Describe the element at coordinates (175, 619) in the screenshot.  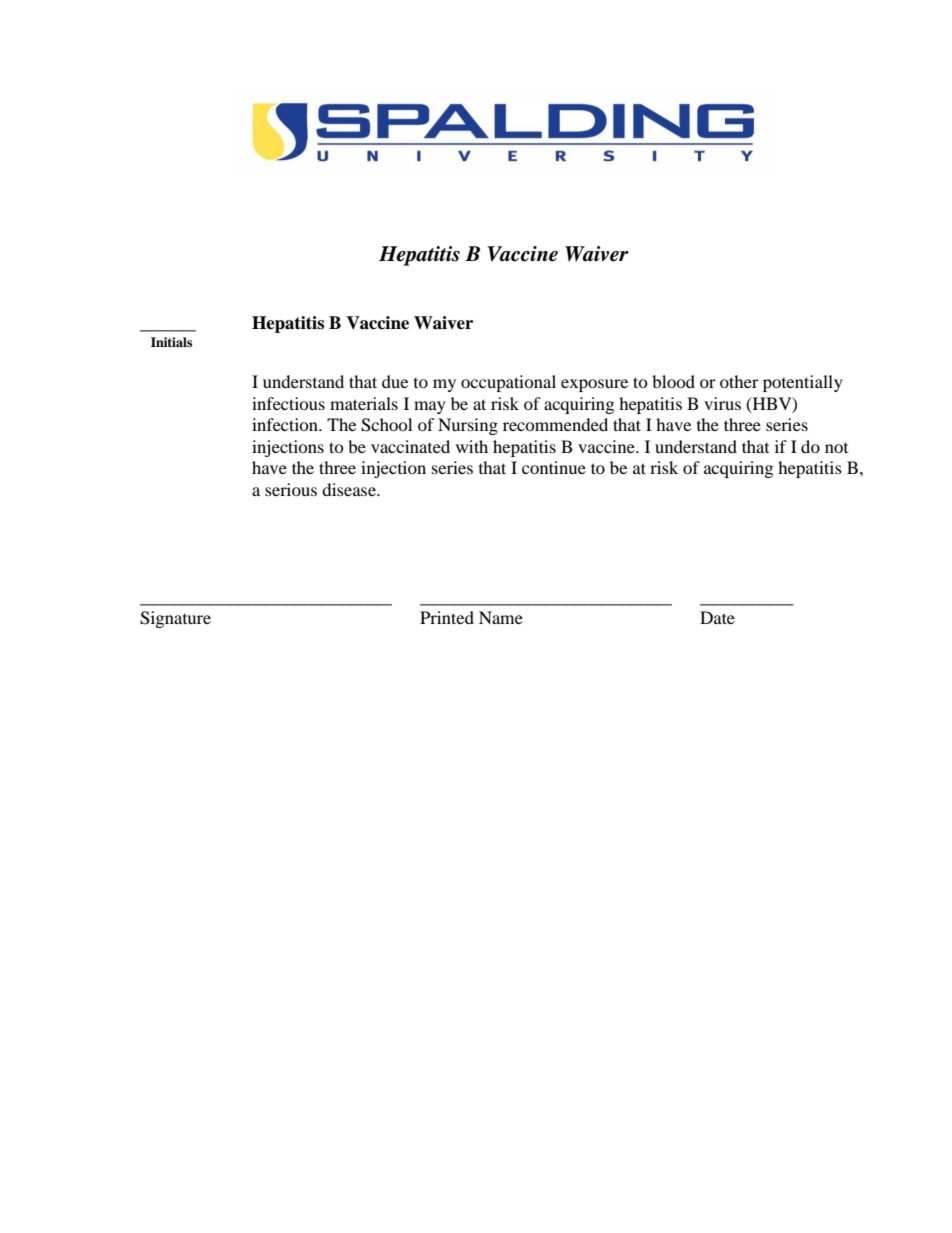
I see `Signature` at that location.
